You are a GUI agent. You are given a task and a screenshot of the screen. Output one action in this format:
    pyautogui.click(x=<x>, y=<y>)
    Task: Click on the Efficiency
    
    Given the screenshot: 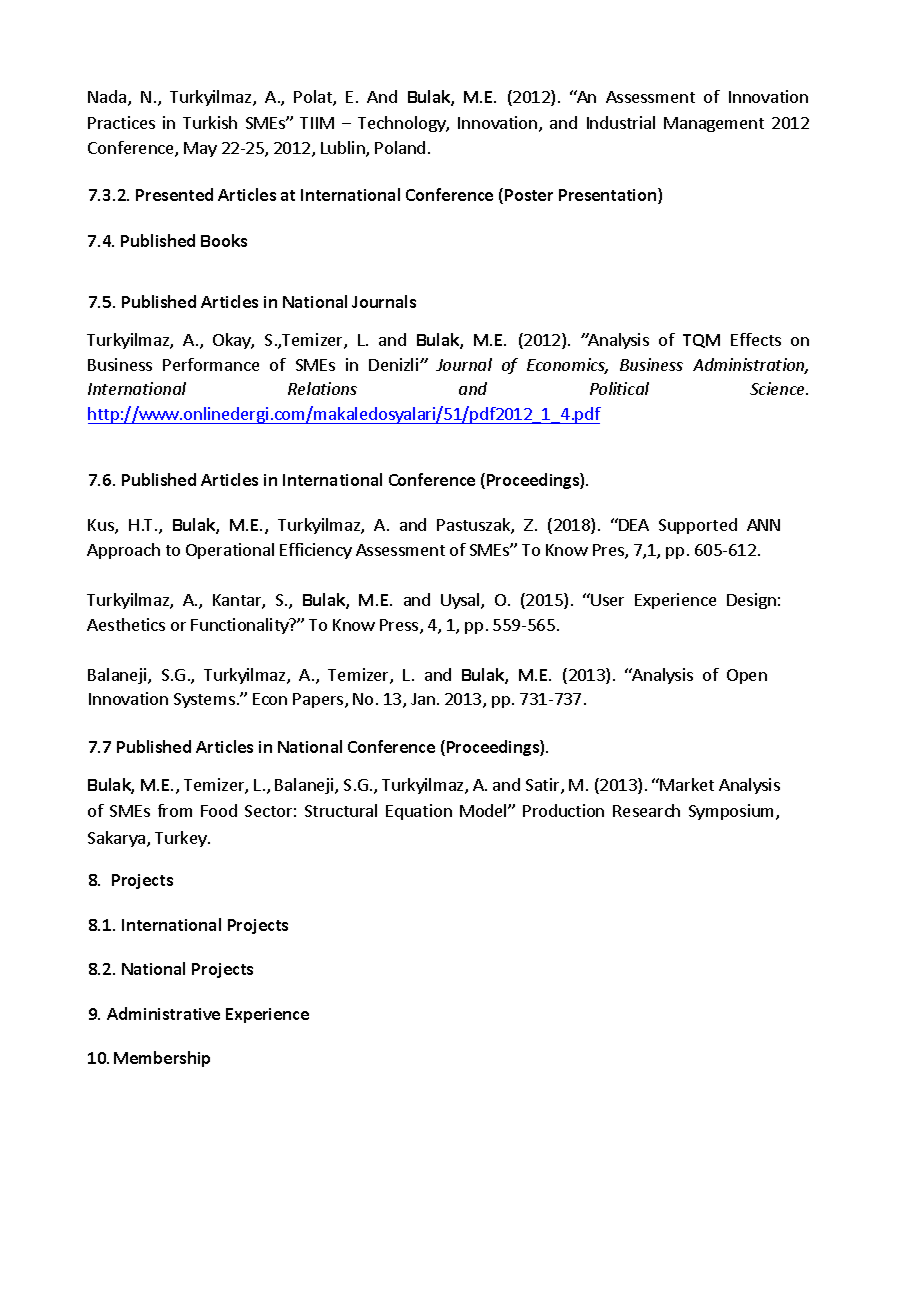 What is the action you would take?
    pyautogui.click(x=316, y=551)
